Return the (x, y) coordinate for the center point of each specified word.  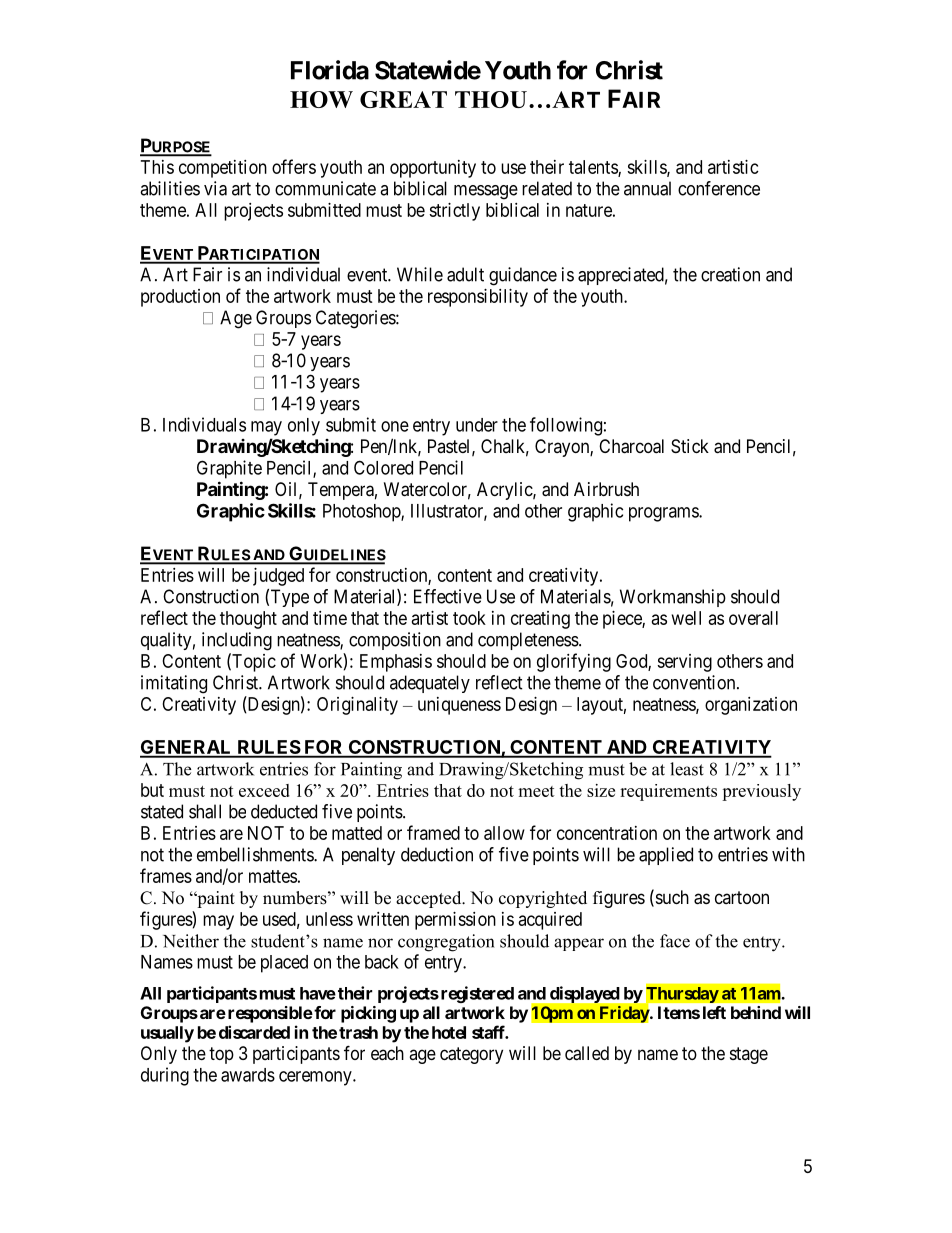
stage (749, 1055)
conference (719, 188)
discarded (254, 1032)
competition (223, 169)
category (471, 1055)
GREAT (403, 99)
